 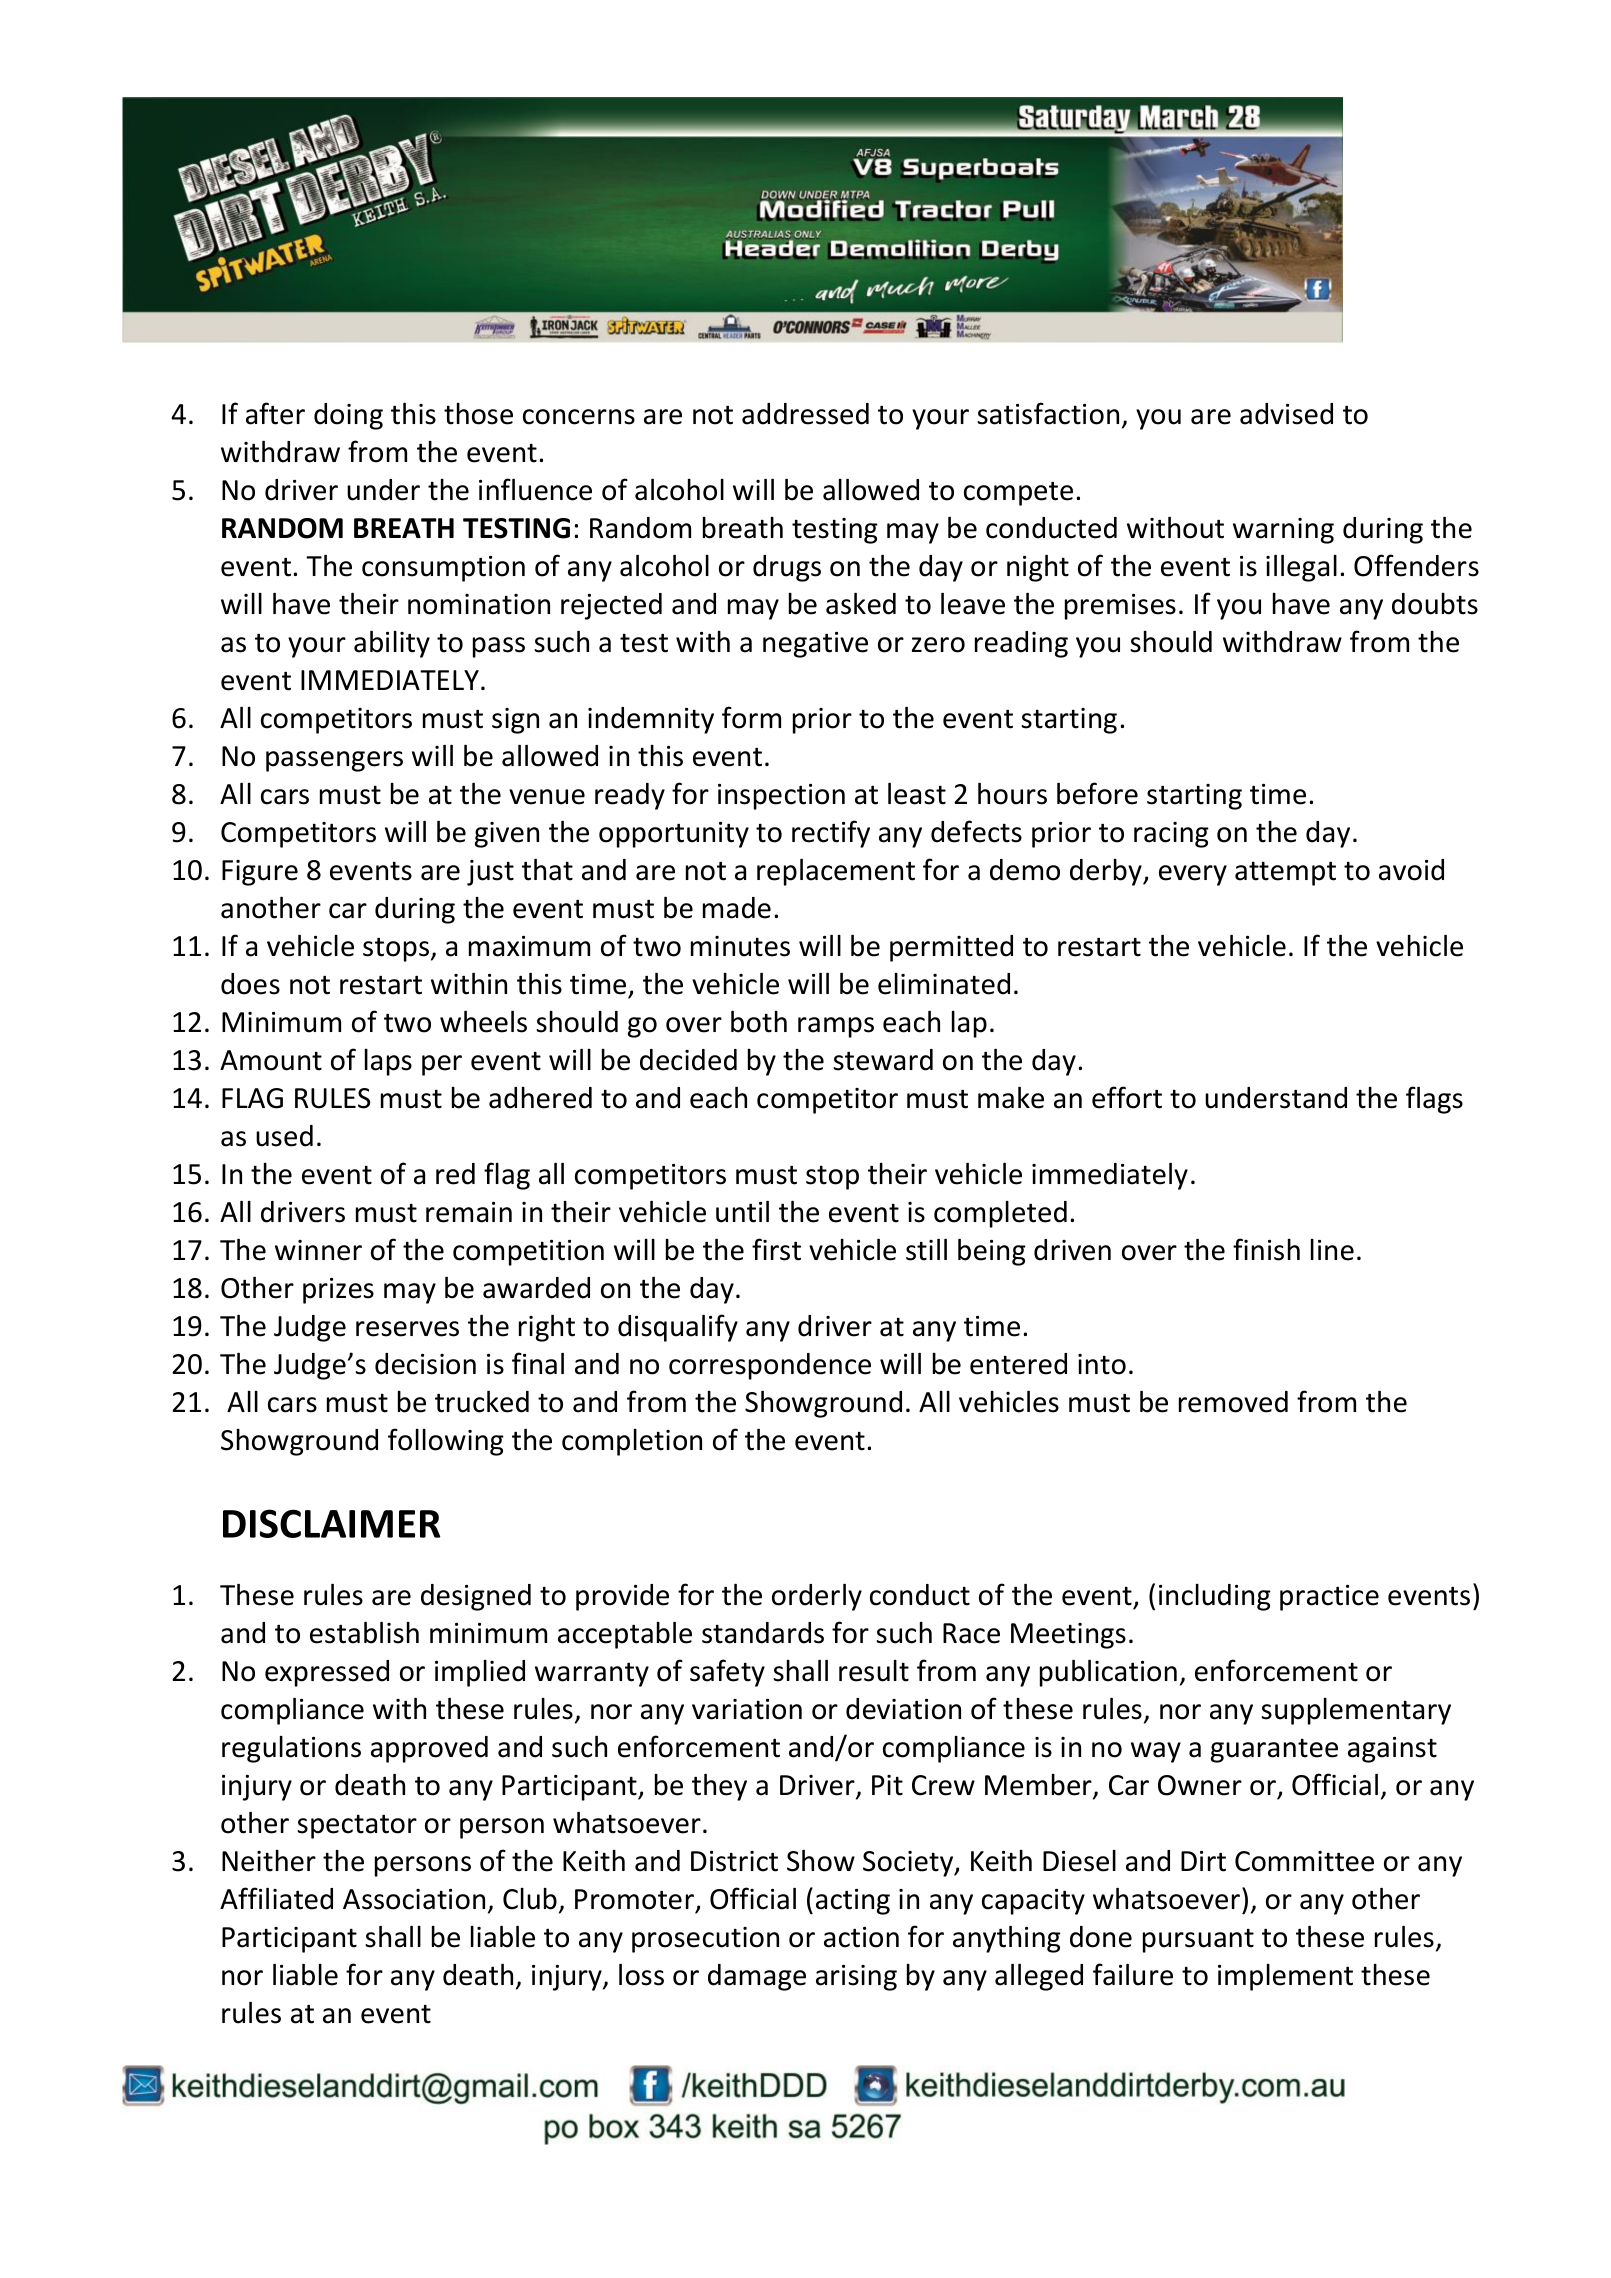 I want to click on implement, so click(x=1285, y=1977).
